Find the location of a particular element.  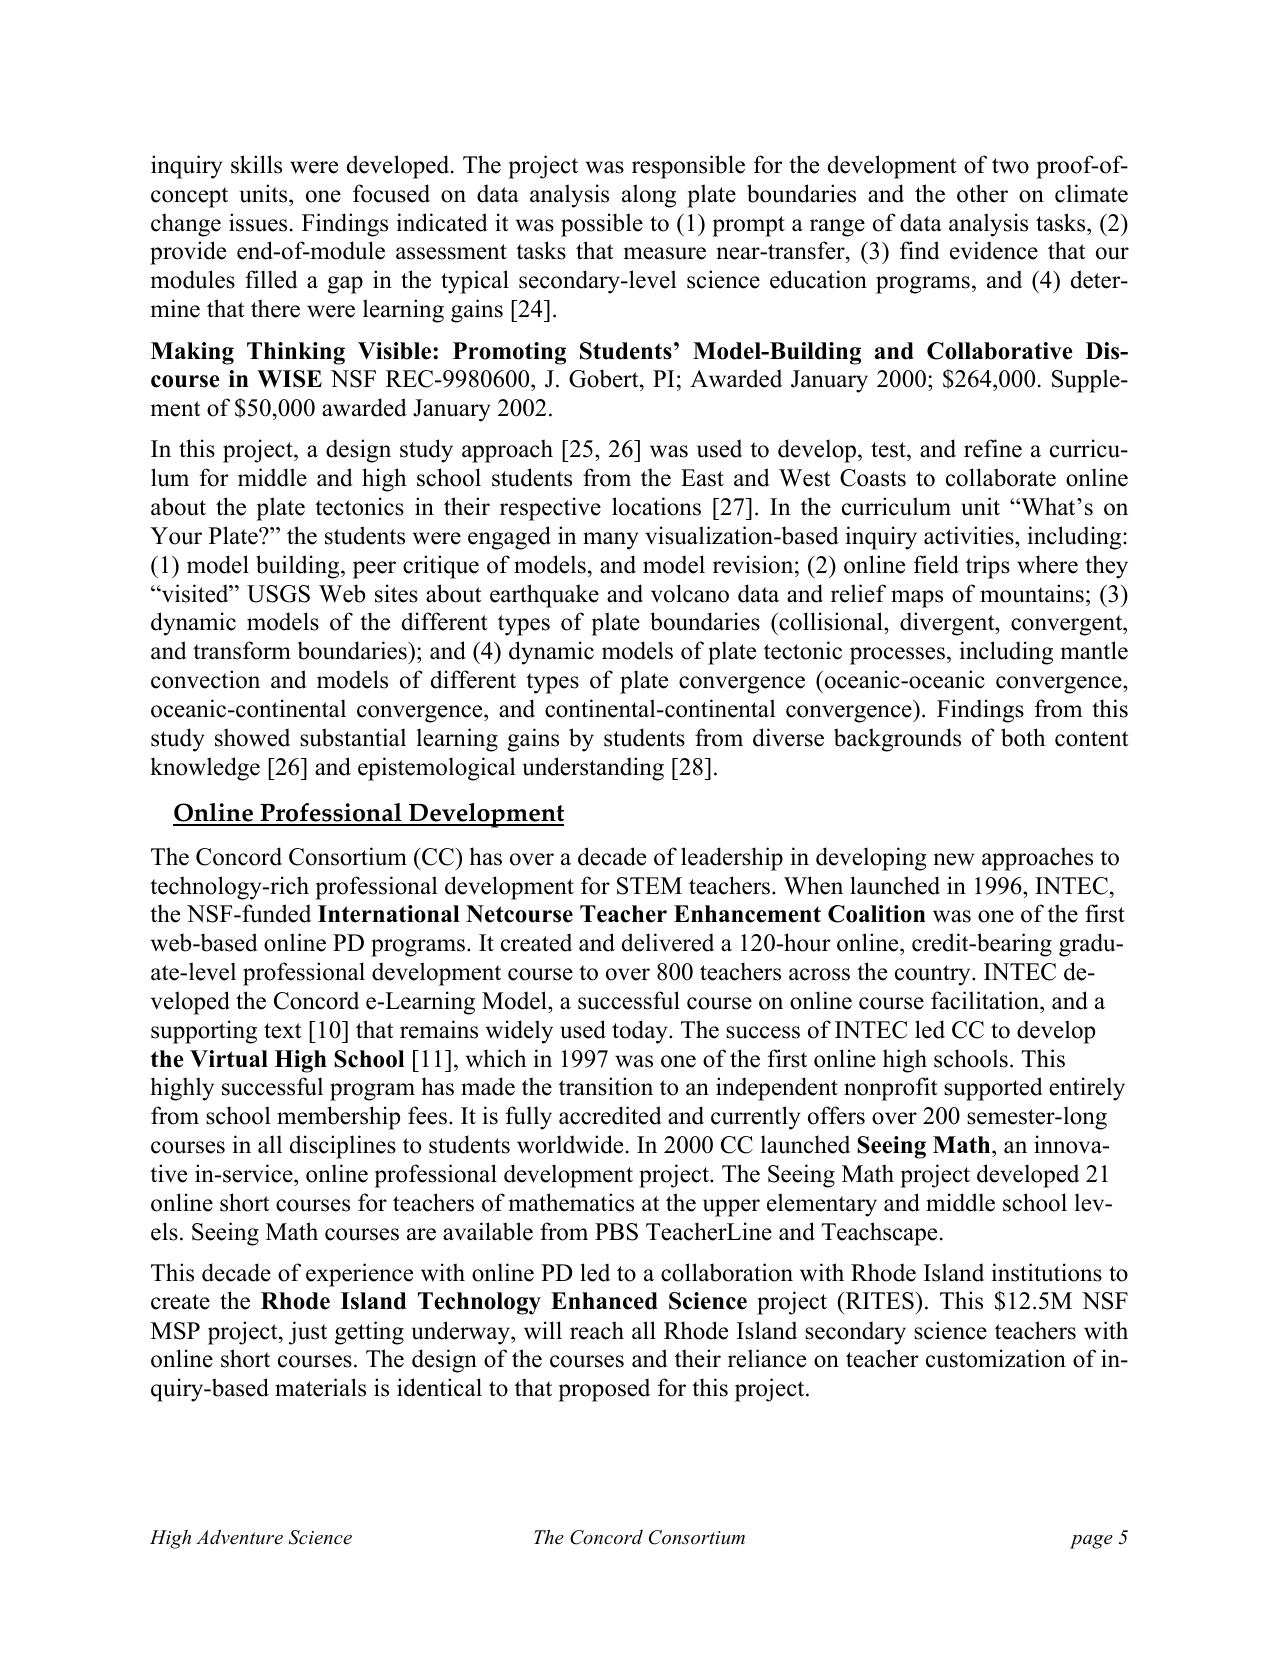

Adventure is located at coordinates (239, 1537).
